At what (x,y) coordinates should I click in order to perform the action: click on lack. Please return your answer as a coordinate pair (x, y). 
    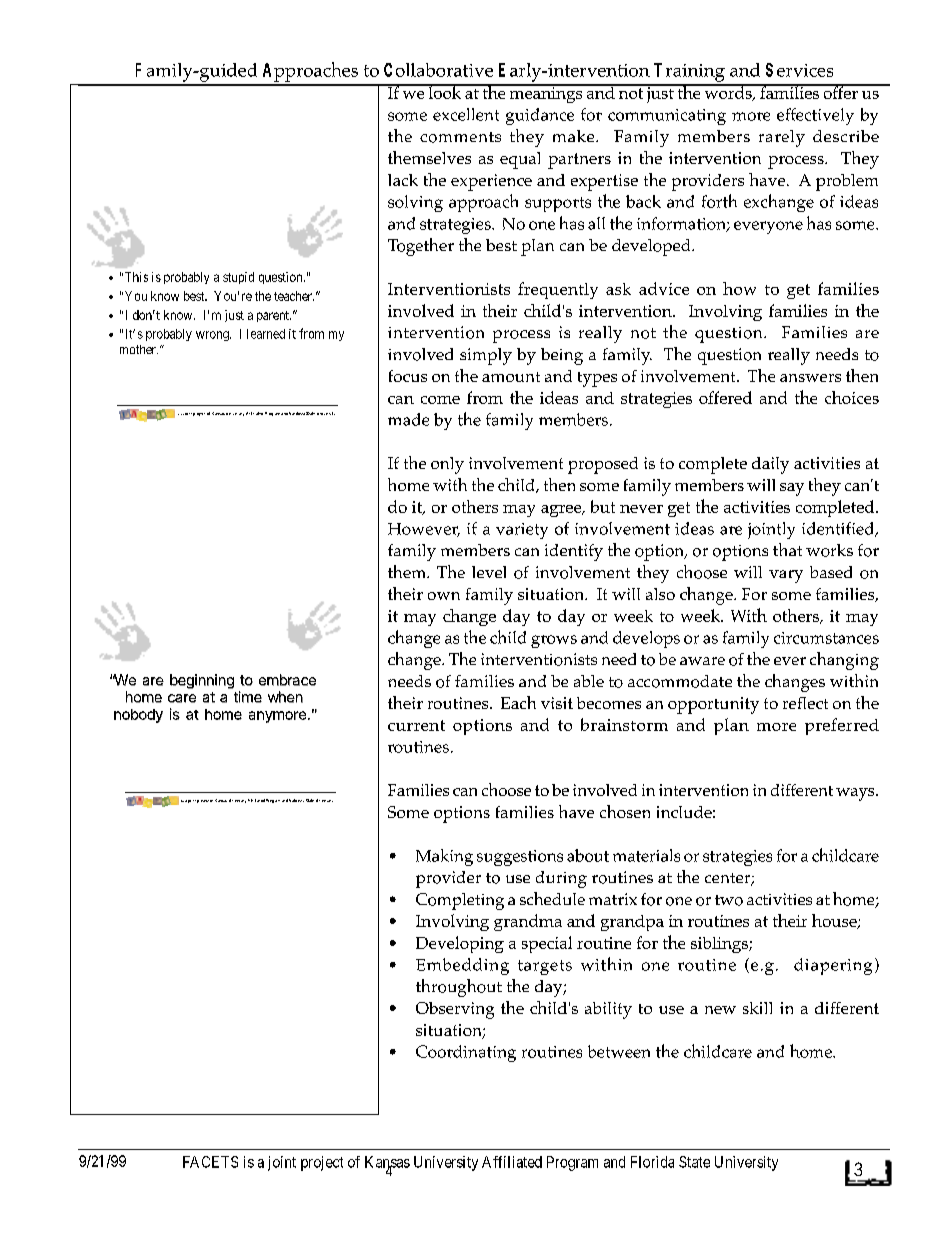
    Looking at the image, I should click on (403, 180).
